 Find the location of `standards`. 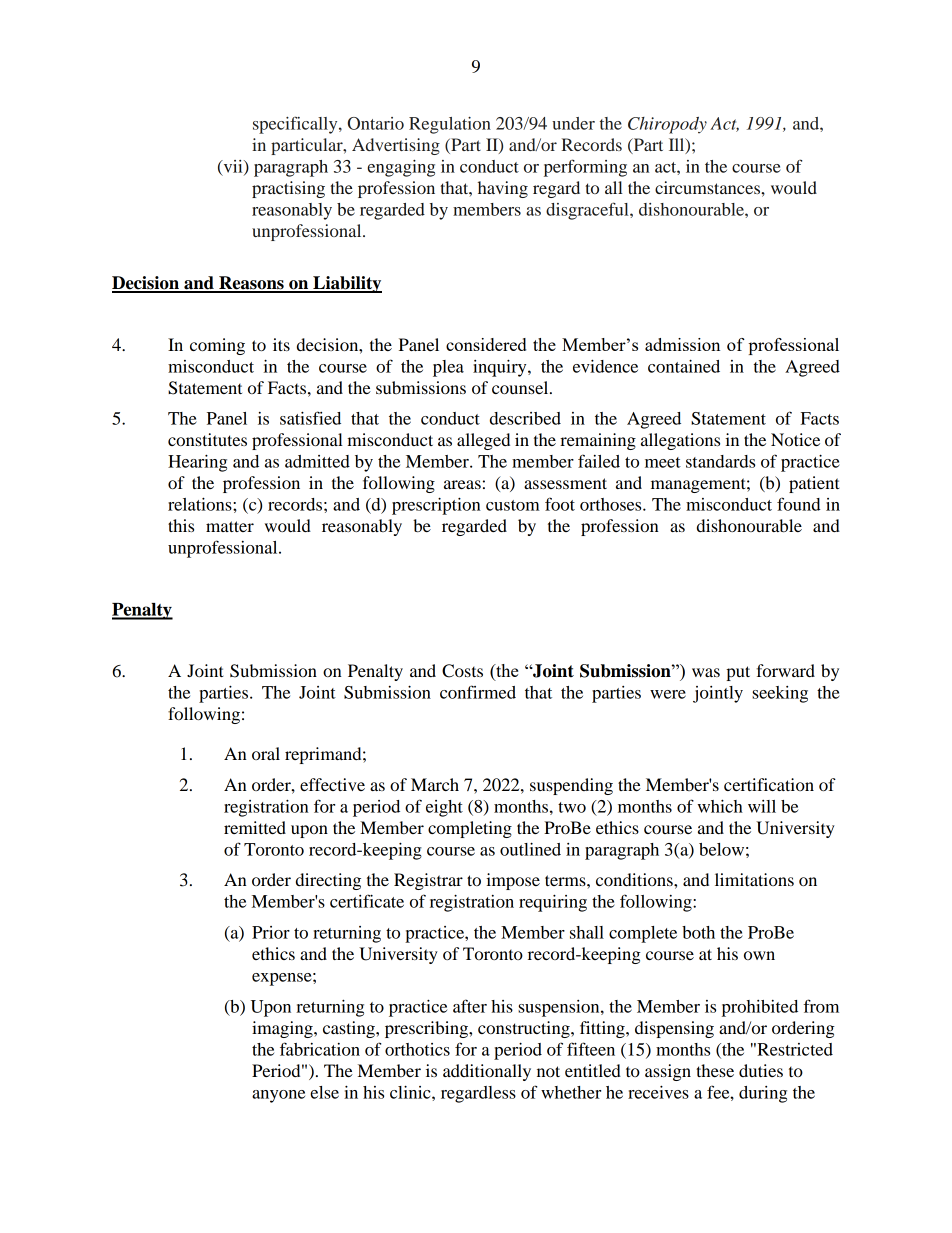

standards is located at coordinates (720, 461).
